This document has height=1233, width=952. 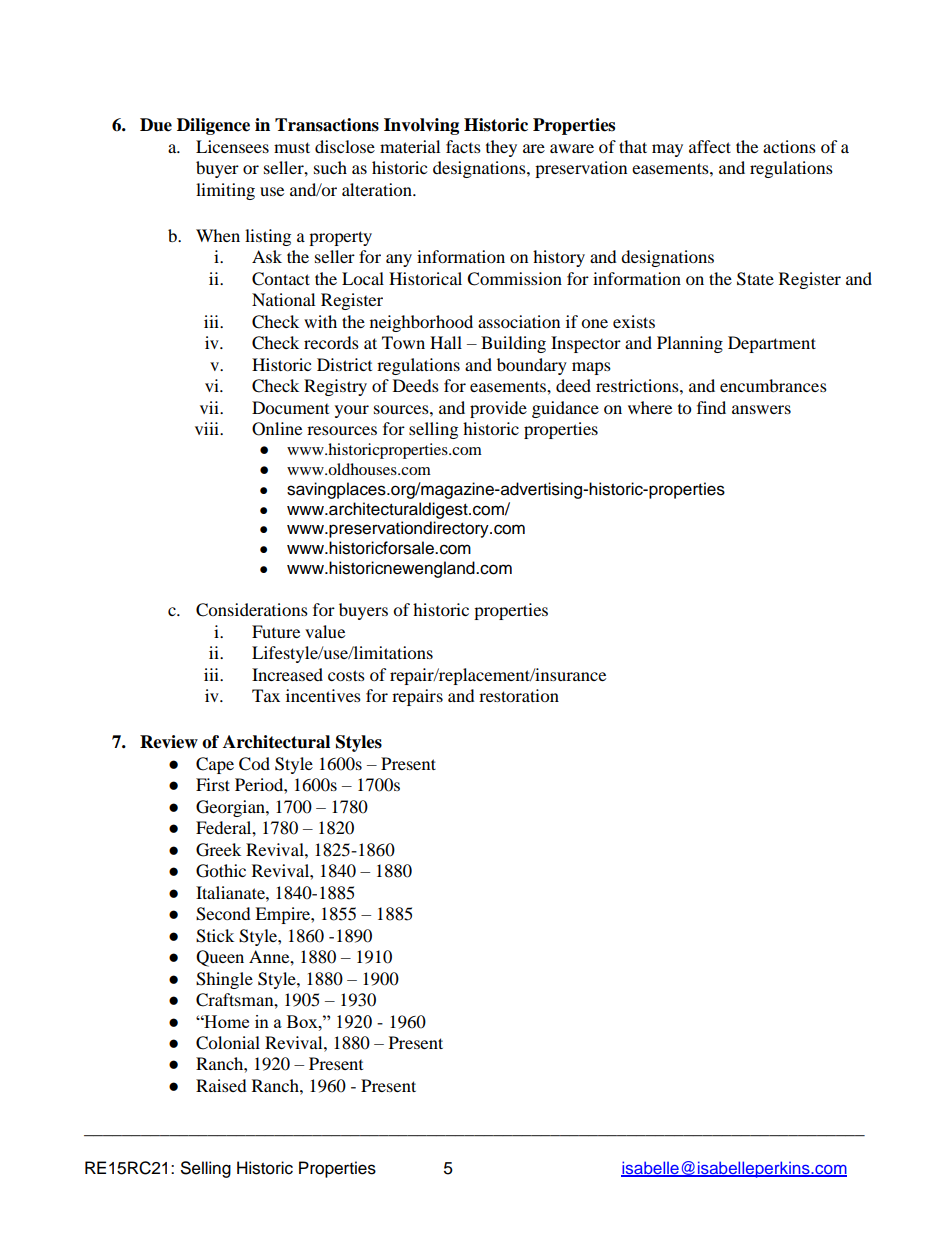 What do you see at coordinates (711, 407) in the document?
I see `find` at bounding box center [711, 407].
